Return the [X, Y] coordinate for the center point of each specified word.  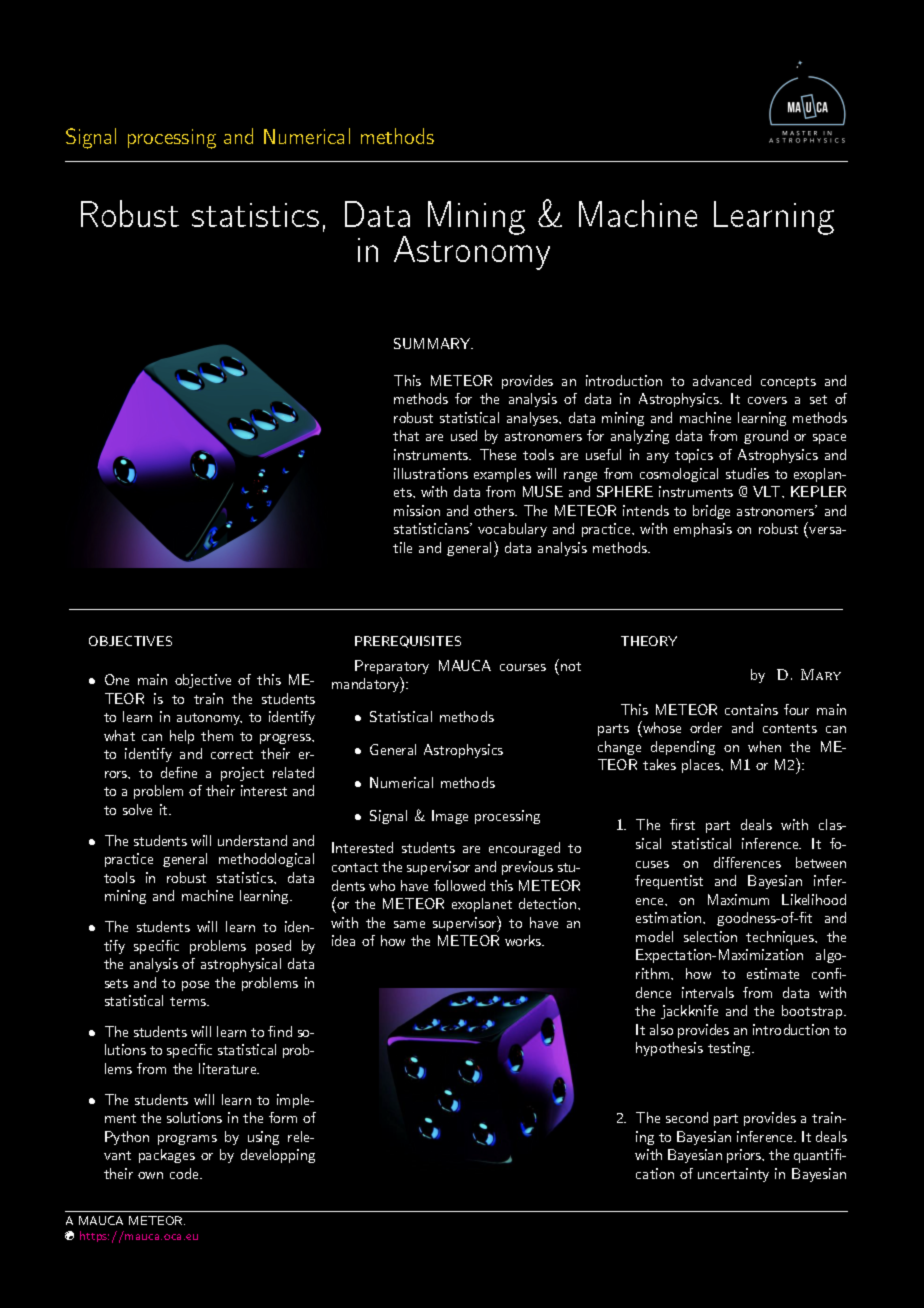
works [524, 940]
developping [278, 1156]
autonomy [209, 719]
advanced [722, 380]
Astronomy [472, 252]
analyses [534, 419]
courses [523, 667]
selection [710, 936]
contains [751, 709]
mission [417, 510]
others [495, 510]
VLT [768, 491]
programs [187, 1140]
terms [189, 1001]
